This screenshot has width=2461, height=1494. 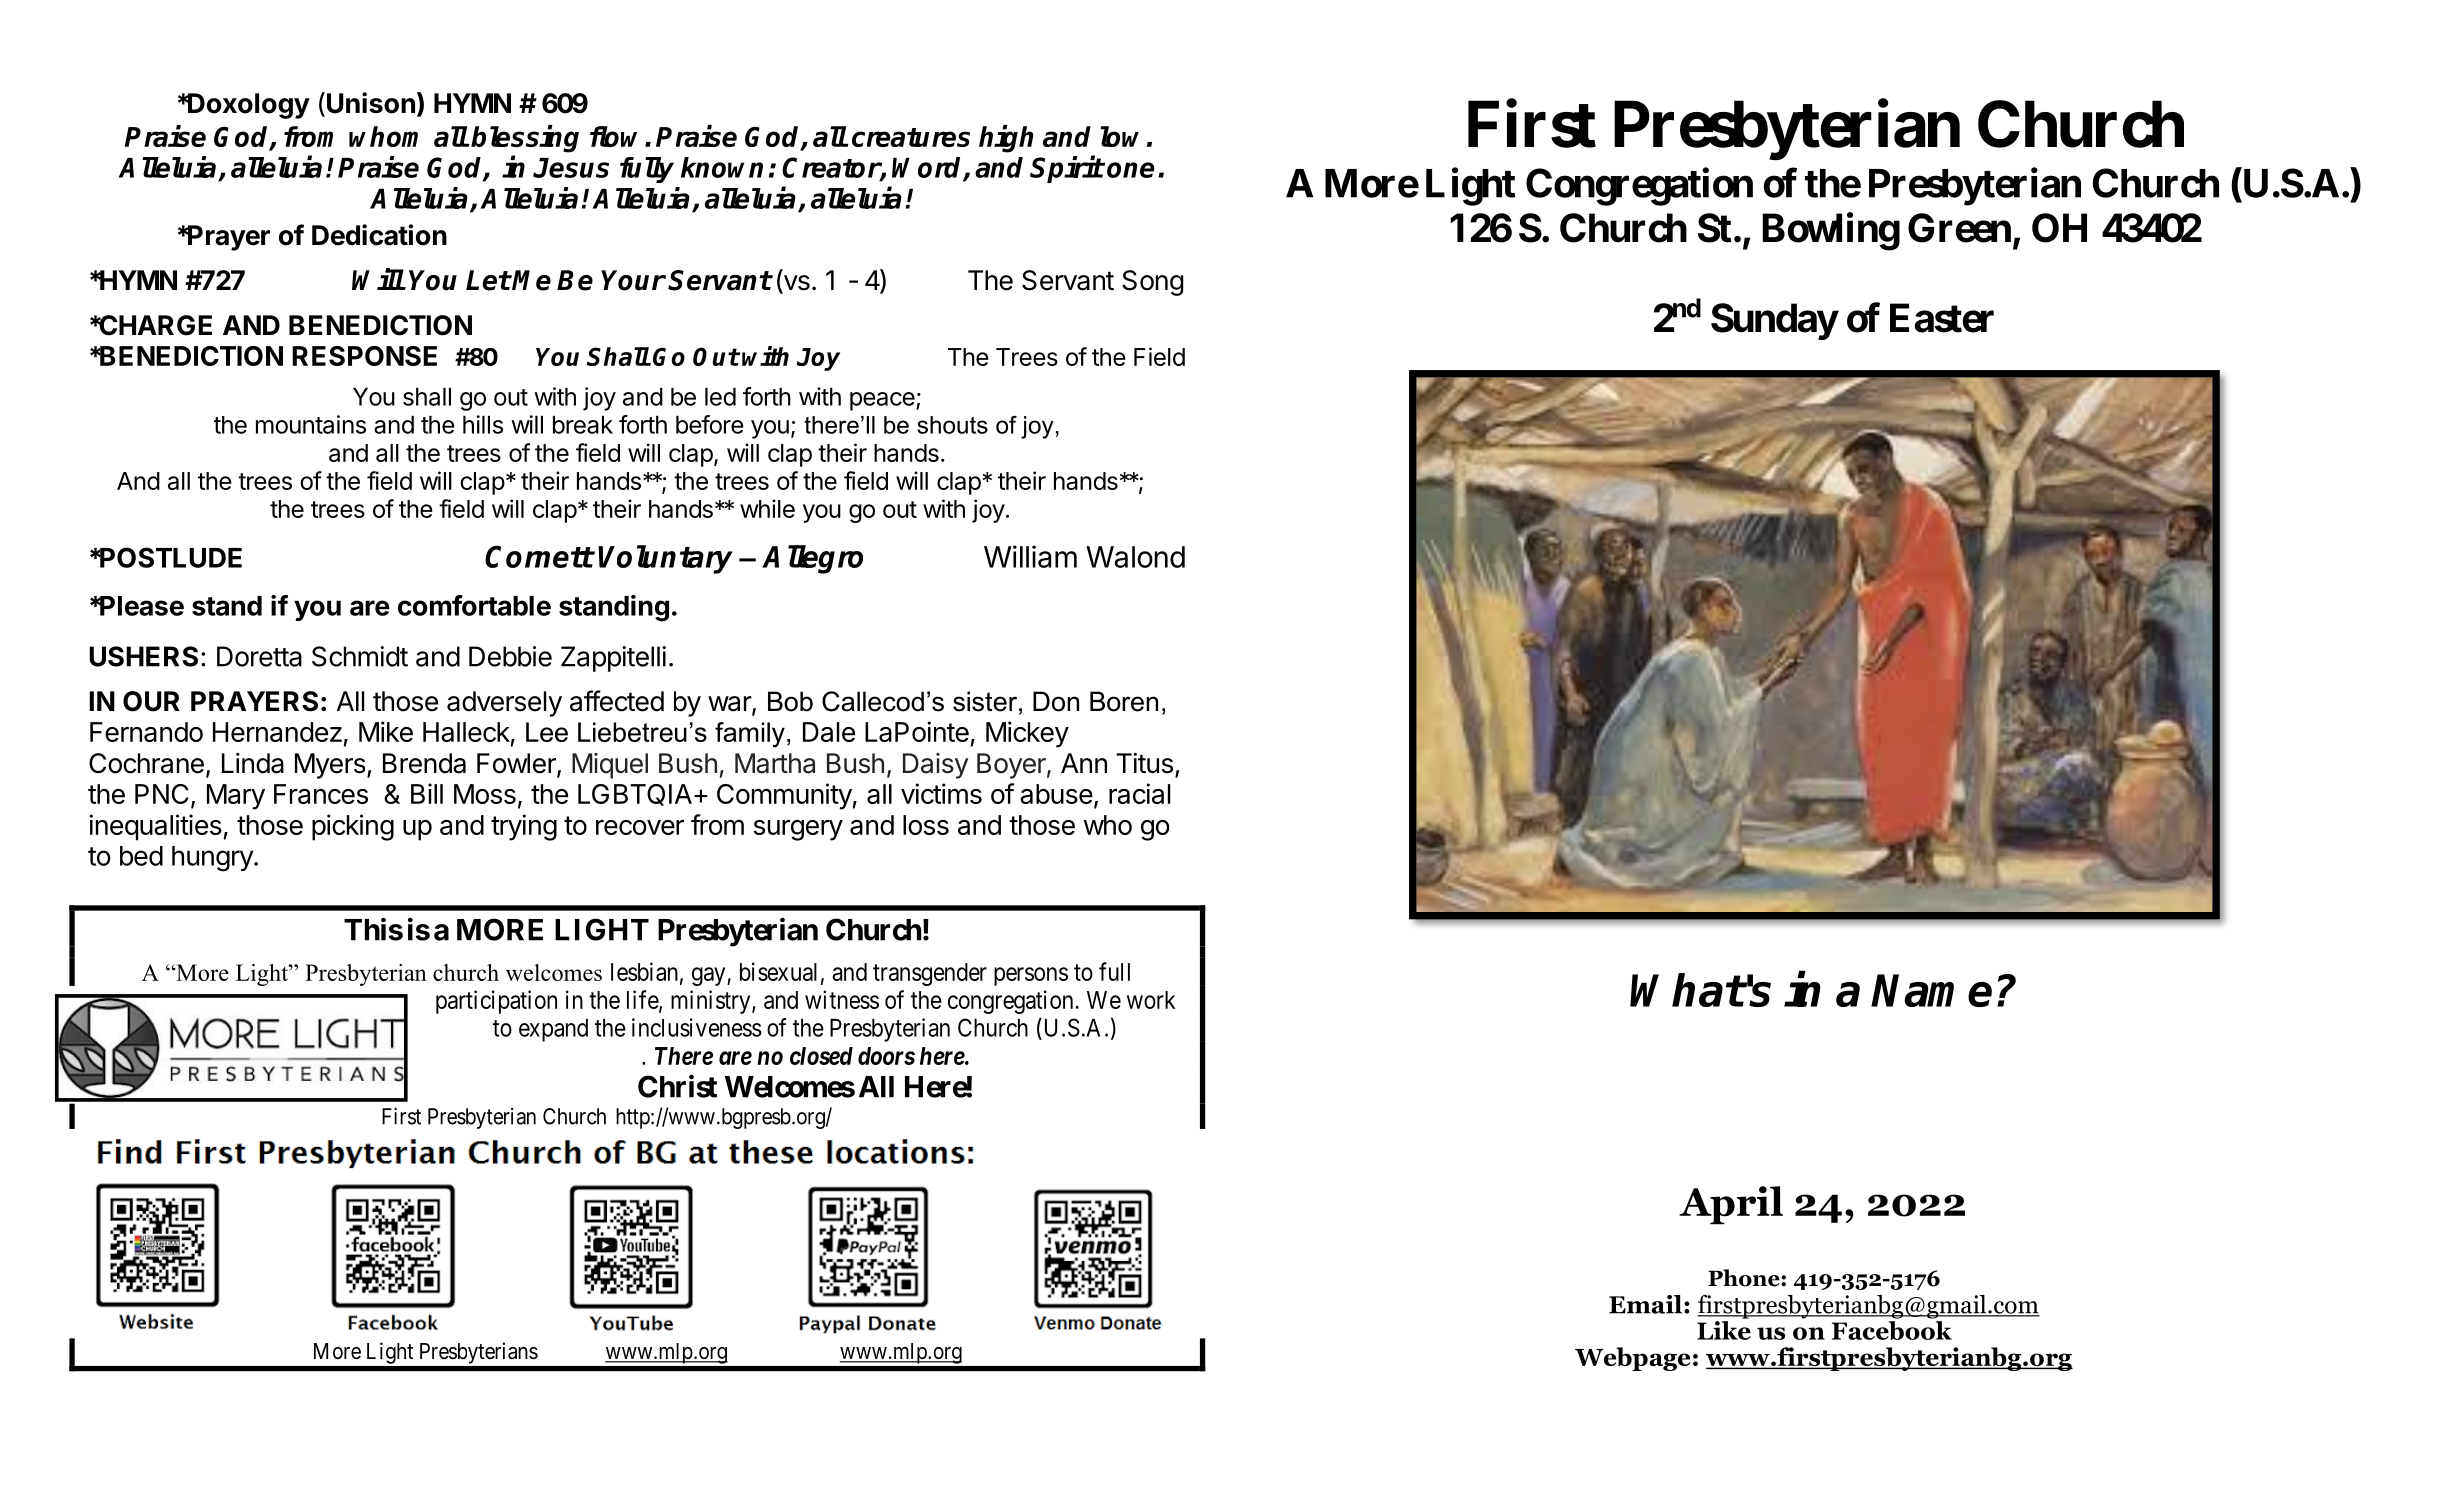 What do you see at coordinates (386, 731) in the screenshot?
I see `Mike` at bounding box center [386, 731].
